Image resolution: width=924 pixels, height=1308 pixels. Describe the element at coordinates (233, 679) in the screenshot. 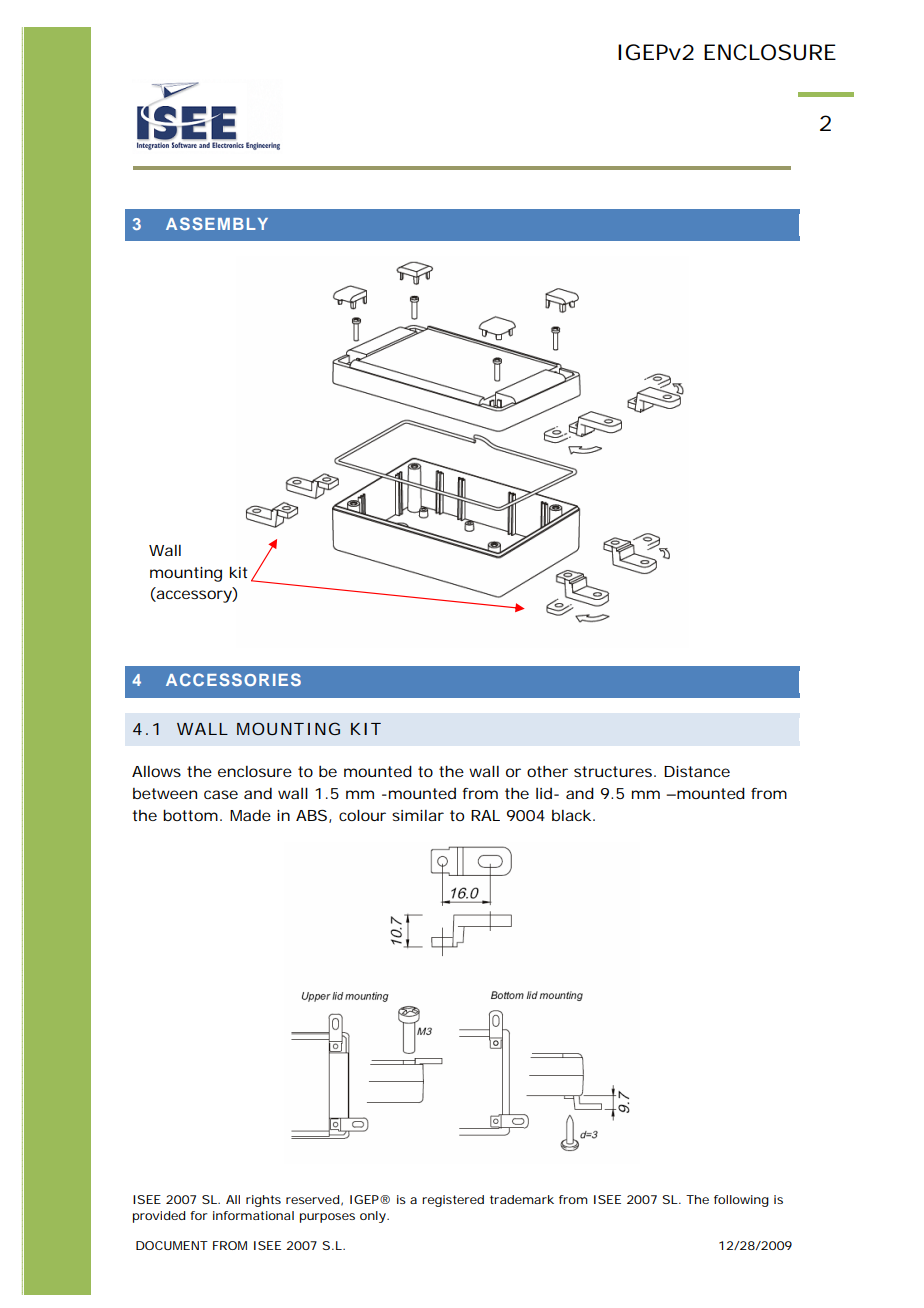

I see `ACCESSORIES` at that location.
